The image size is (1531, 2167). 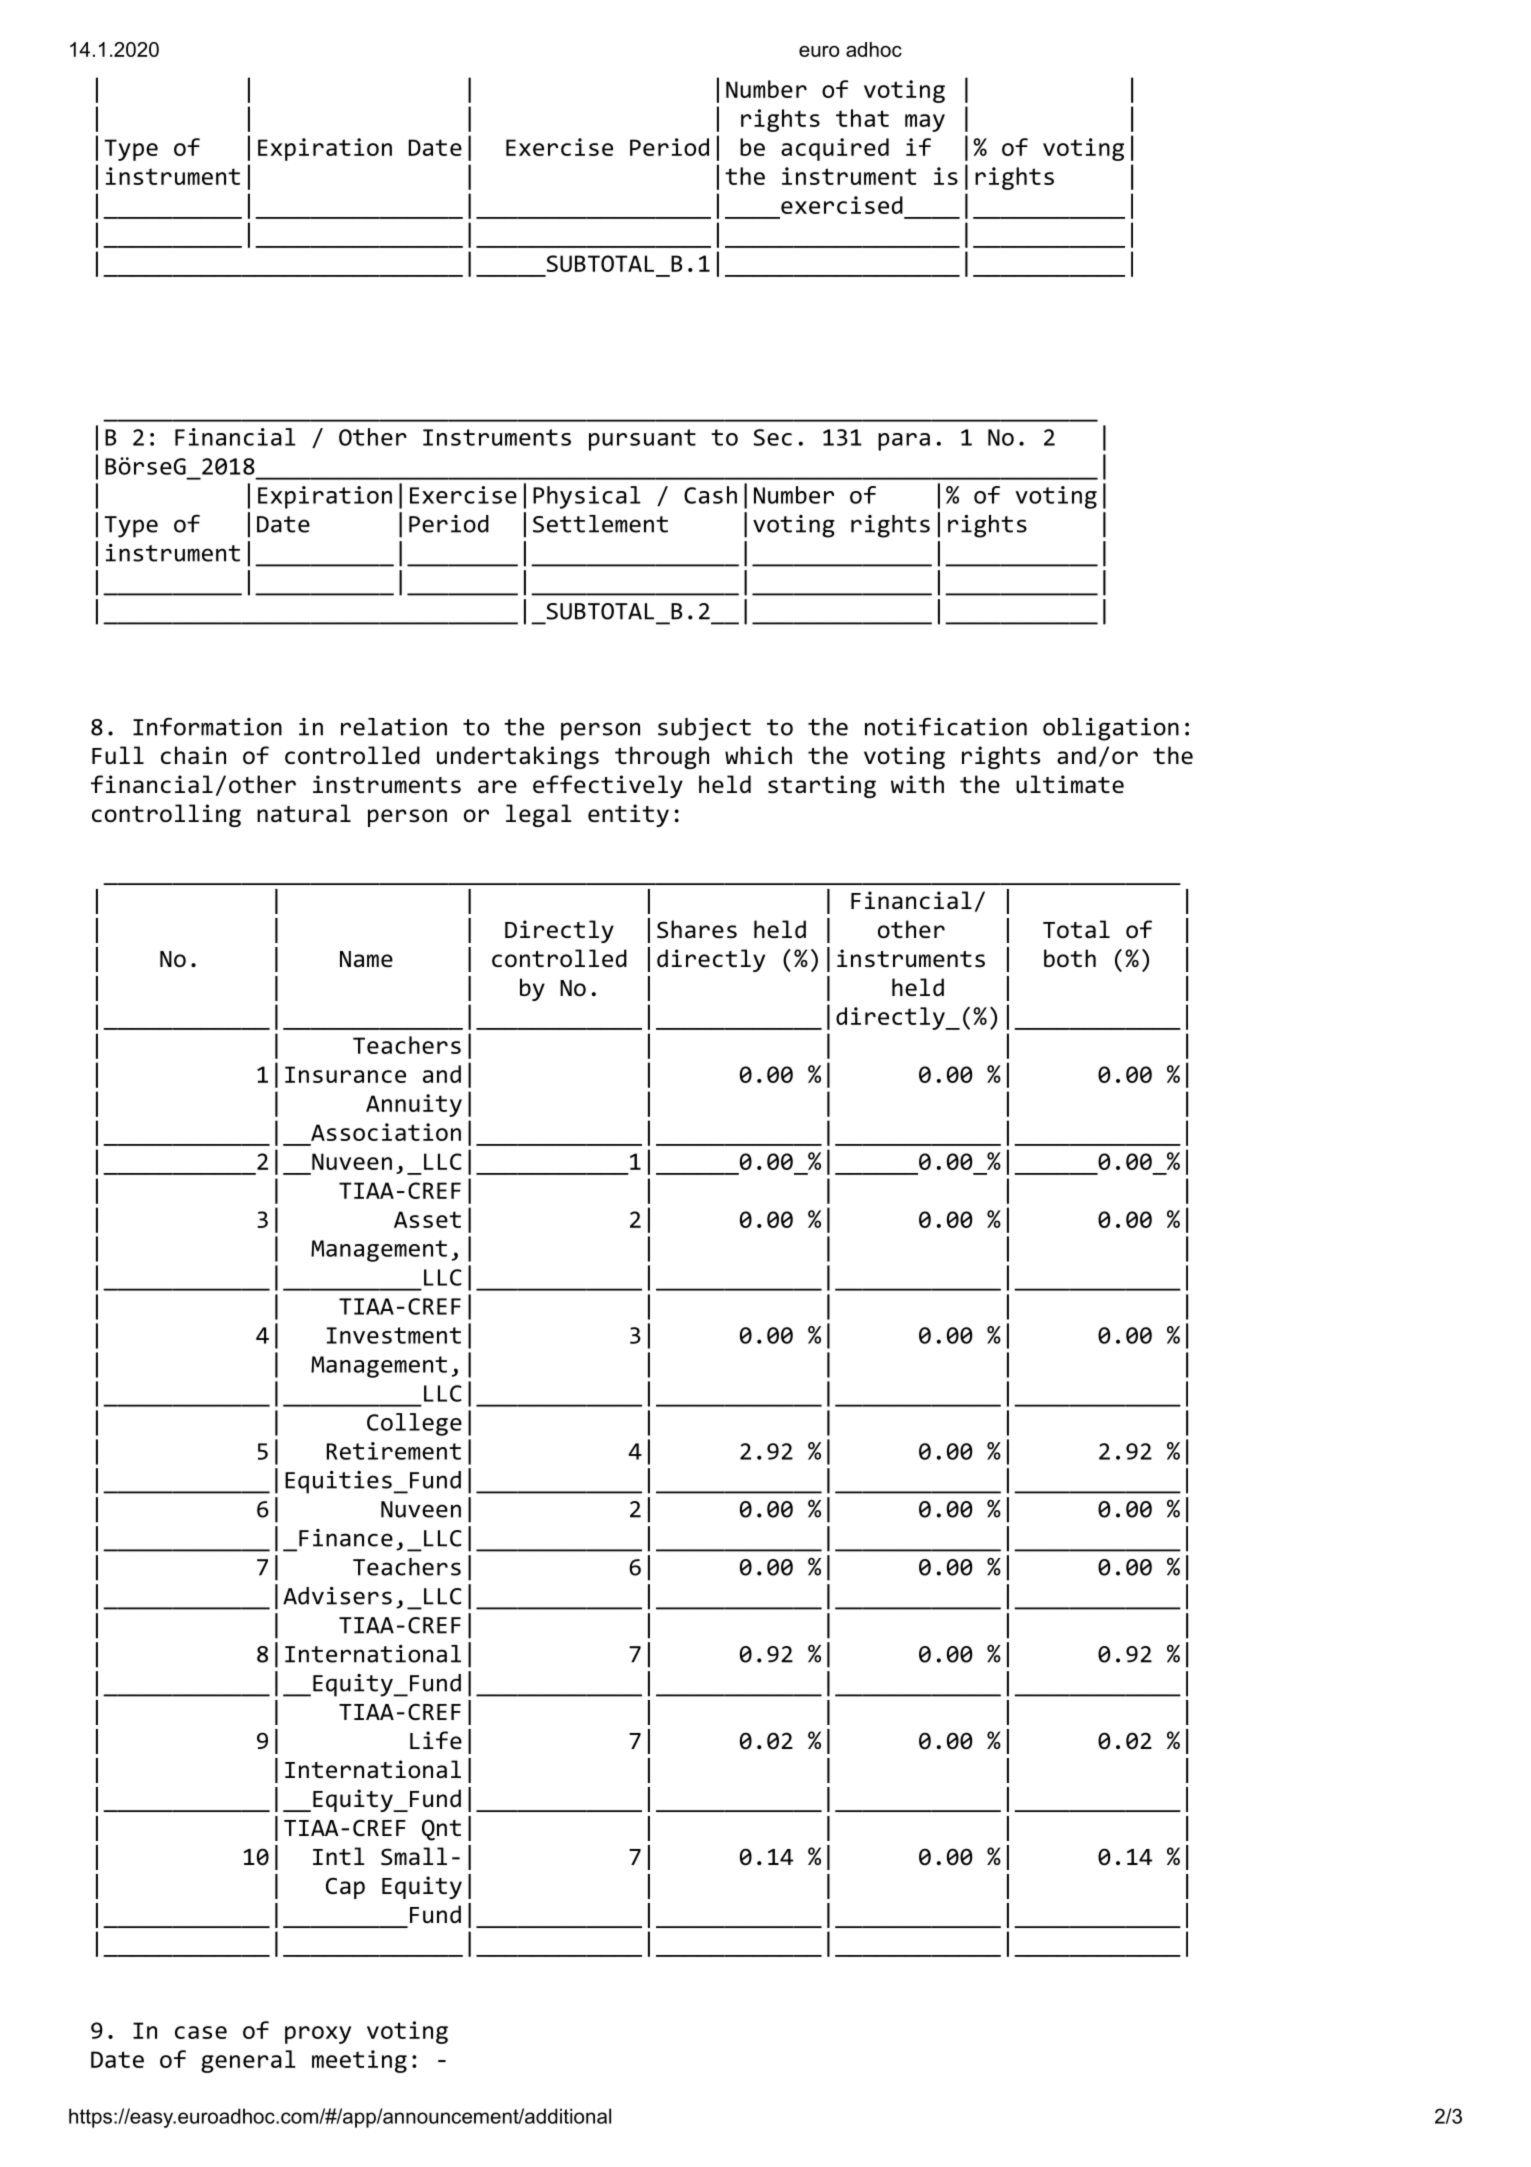 I want to click on with, so click(x=917, y=784).
